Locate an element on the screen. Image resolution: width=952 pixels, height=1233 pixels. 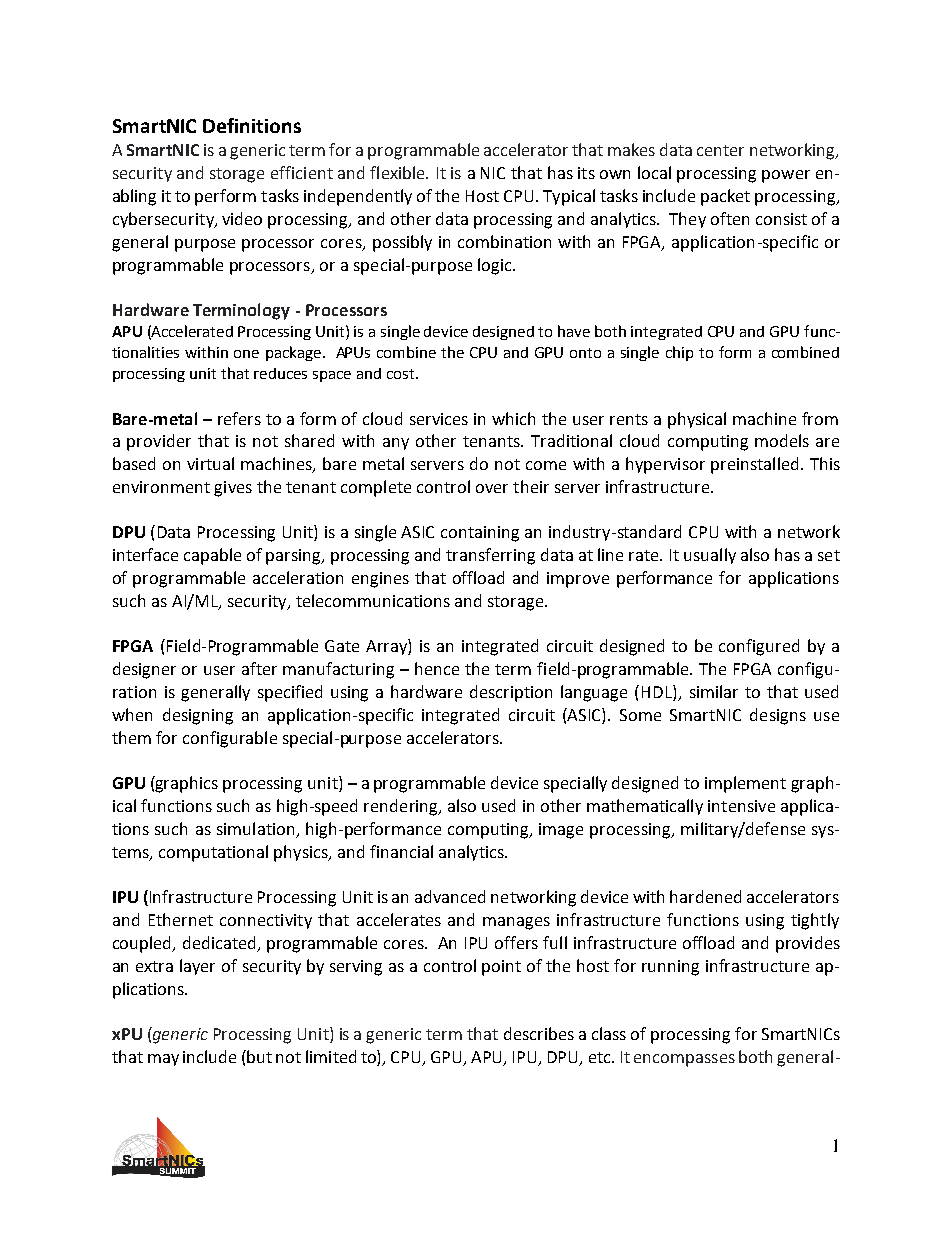
packet is located at coordinates (725, 197).
